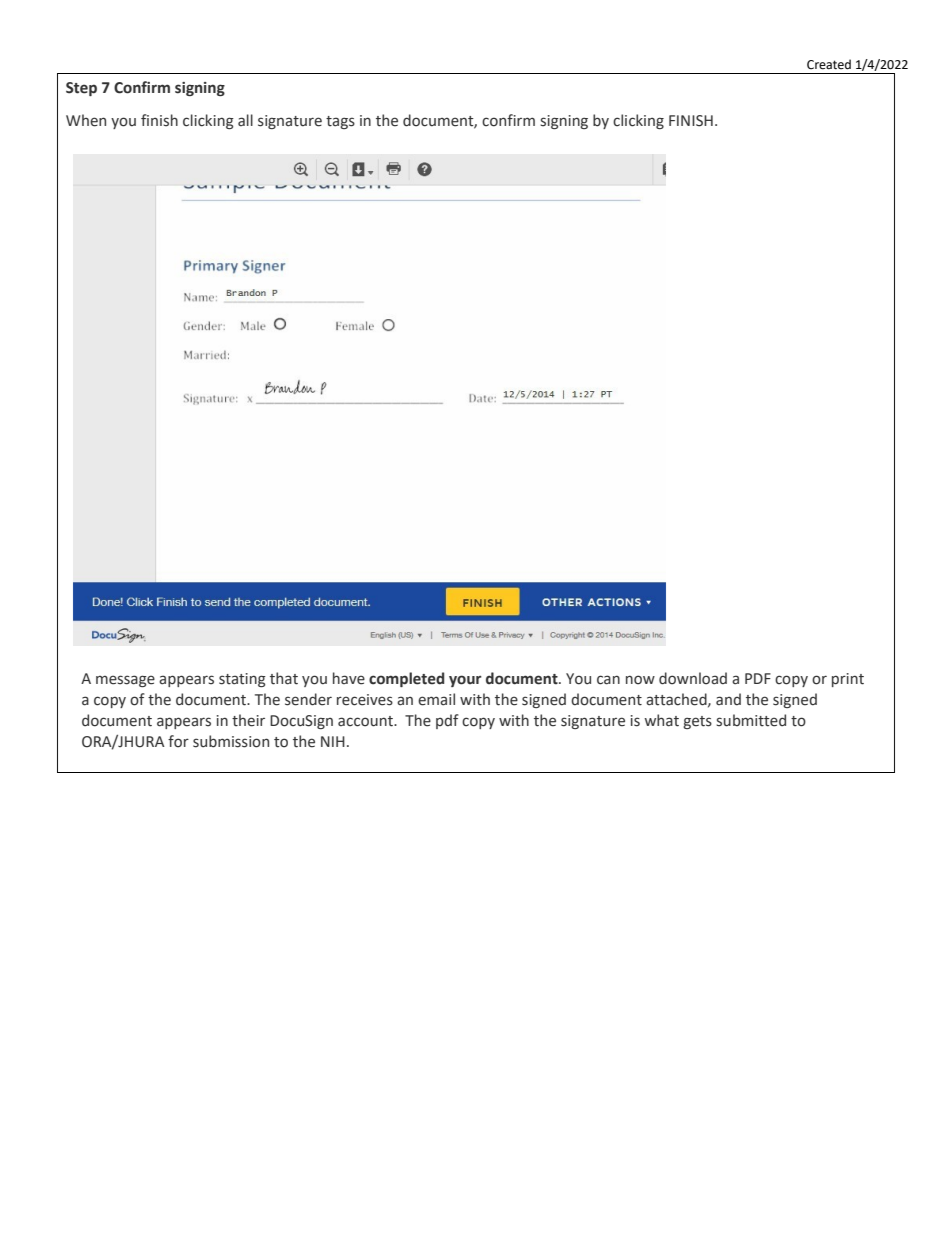 The width and height of the document is (952, 1233). I want to click on for, so click(178, 741).
